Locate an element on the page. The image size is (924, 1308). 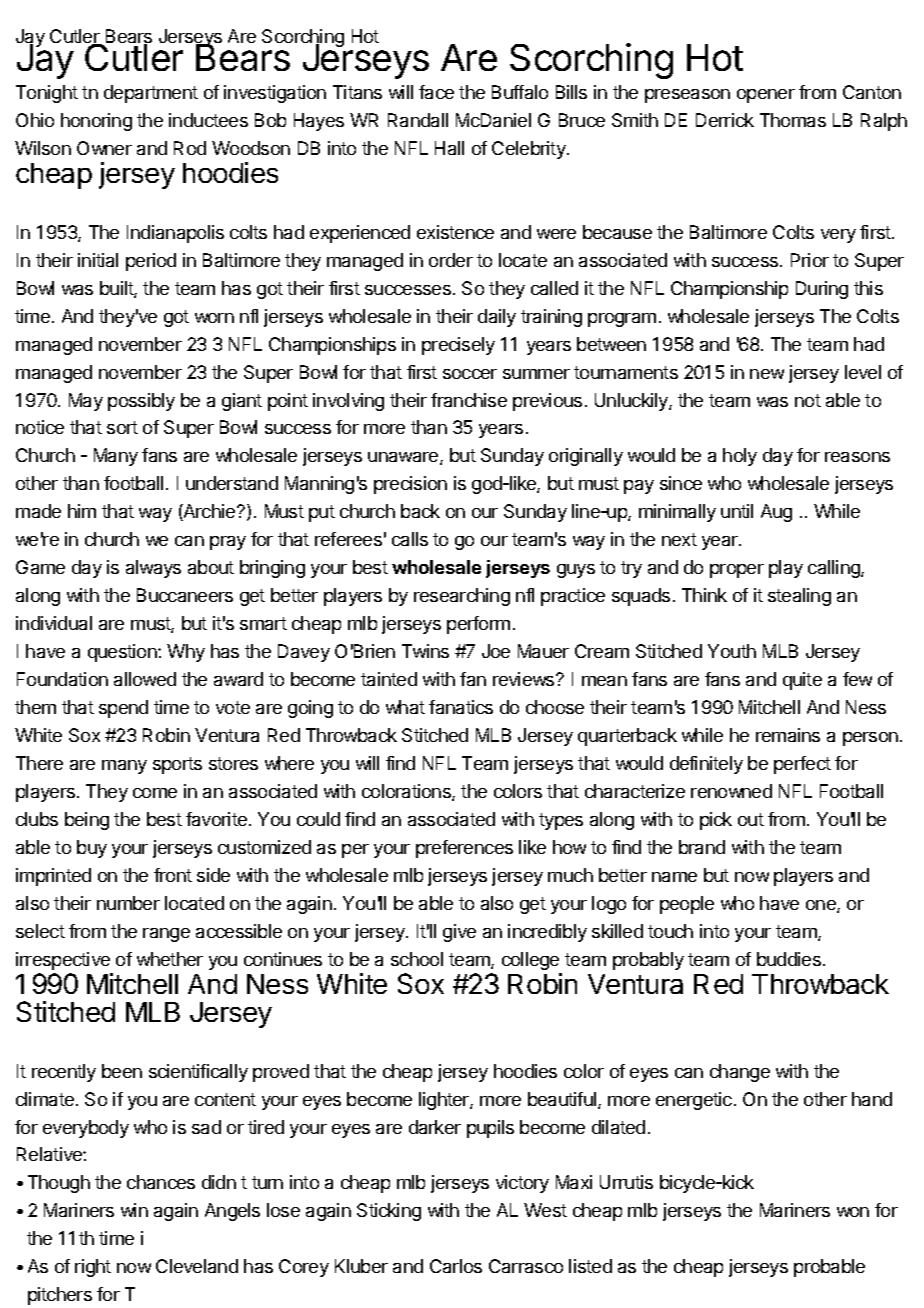
honoring is located at coordinates (96, 122).
